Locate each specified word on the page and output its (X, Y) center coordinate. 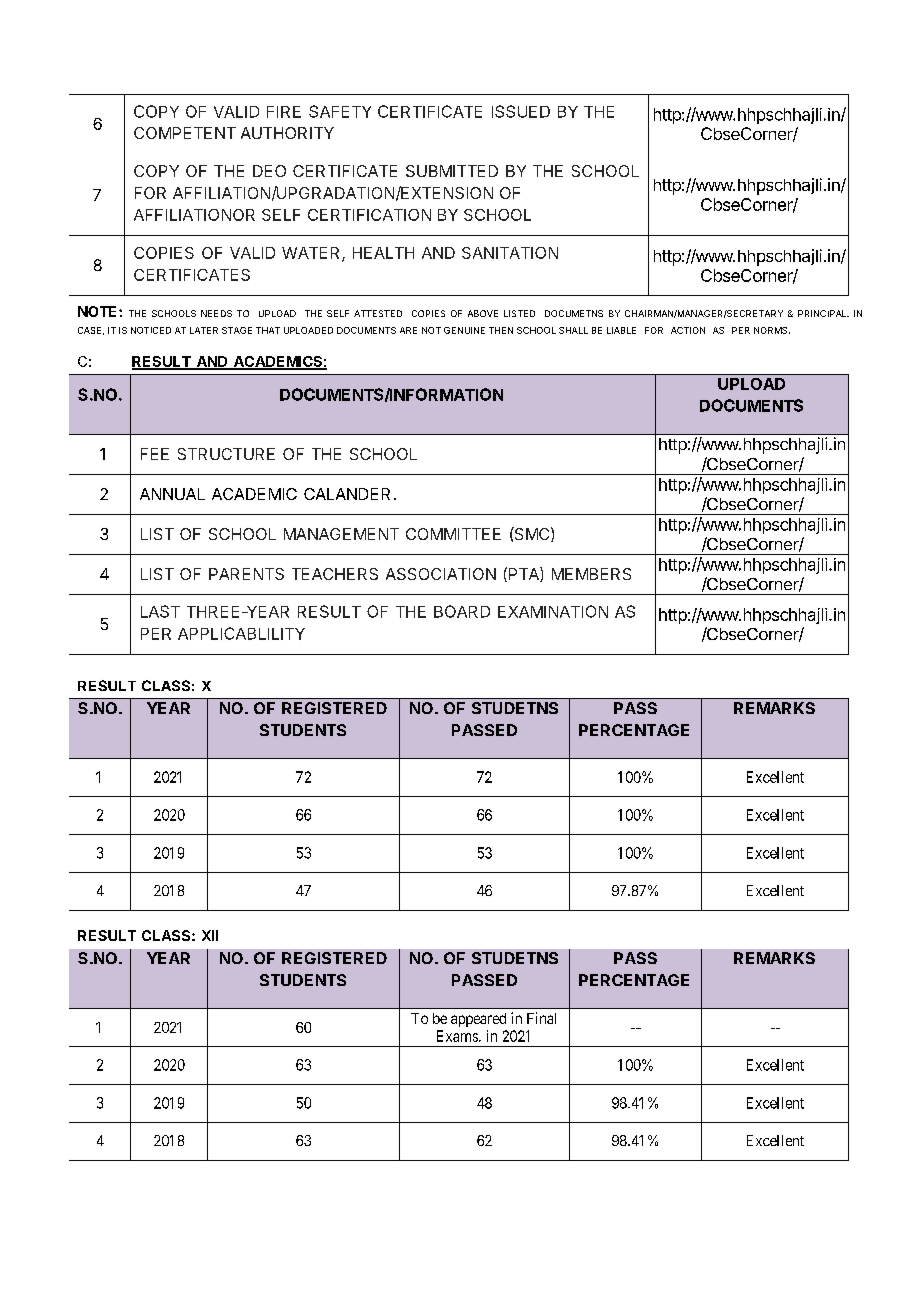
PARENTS (246, 574)
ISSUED (521, 111)
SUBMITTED (452, 171)
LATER (204, 330)
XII (210, 935)
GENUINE (464, 330)
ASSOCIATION (441, 574)
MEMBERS (591, 574)
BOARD (462, 611)
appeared (478, 1020)
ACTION (688, 330)
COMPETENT (185, 133)
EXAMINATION (553, 611)
